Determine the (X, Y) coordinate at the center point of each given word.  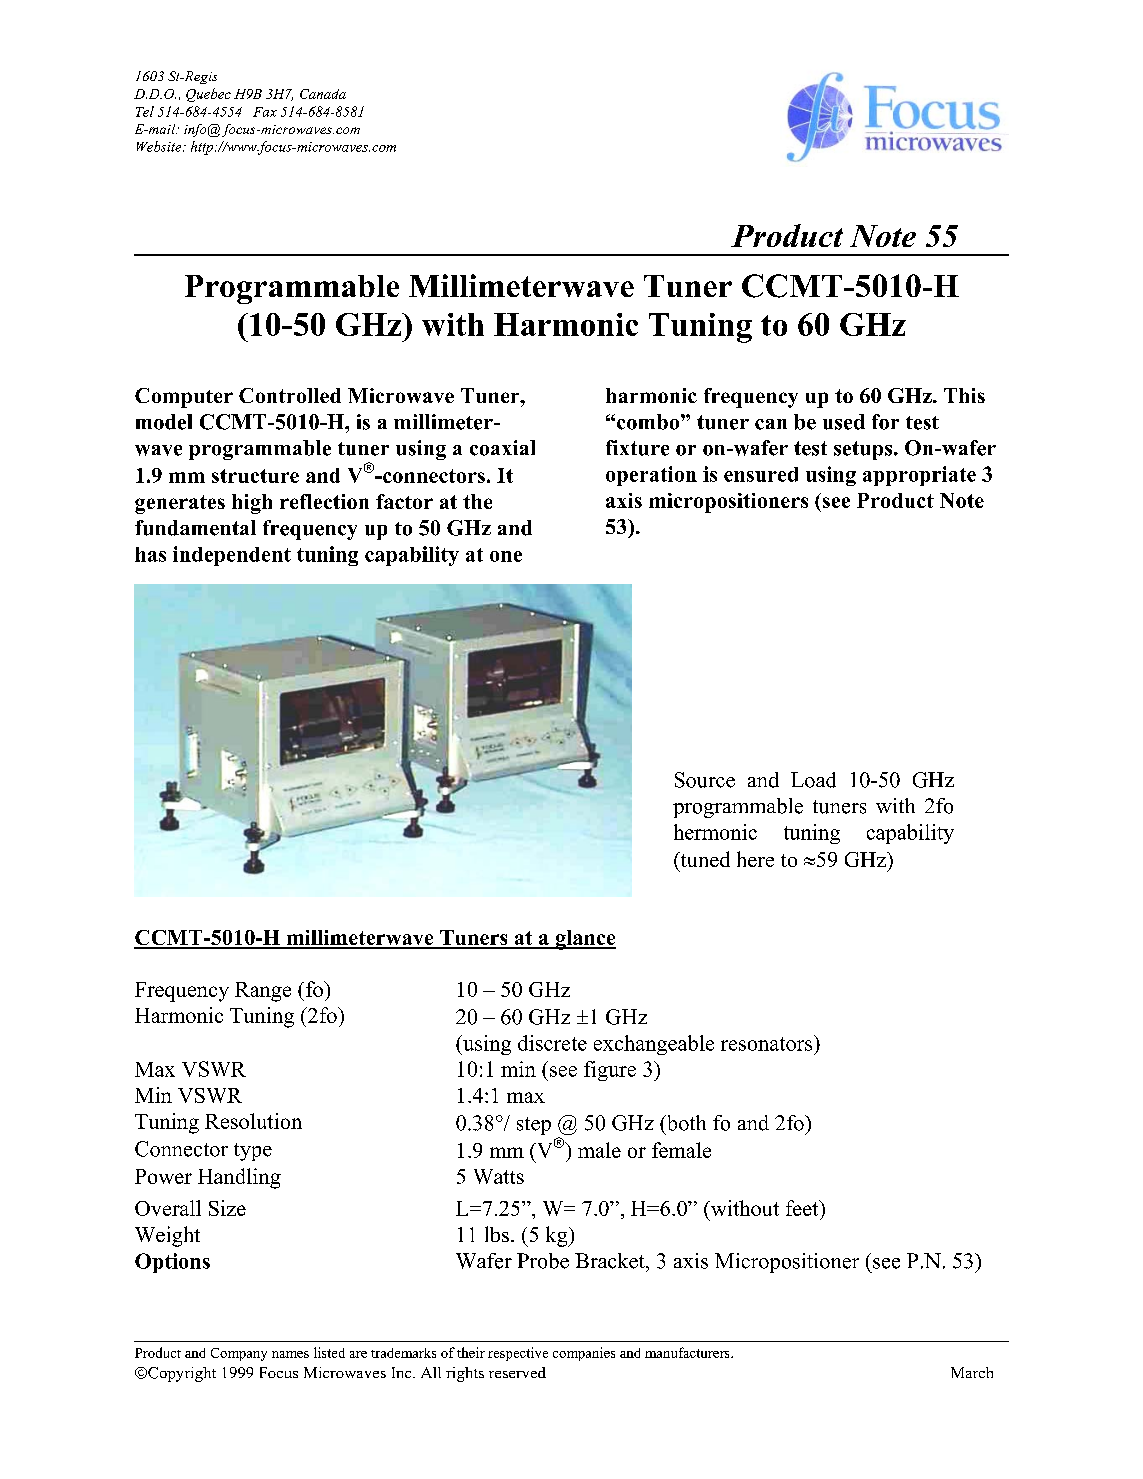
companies (584, 1354)
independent (232, 556)
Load (813, 780)
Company (239, 1354)
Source (705, 780)
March (972, 1372)
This (964, 395)
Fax (265, 112)
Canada (323, 94)
